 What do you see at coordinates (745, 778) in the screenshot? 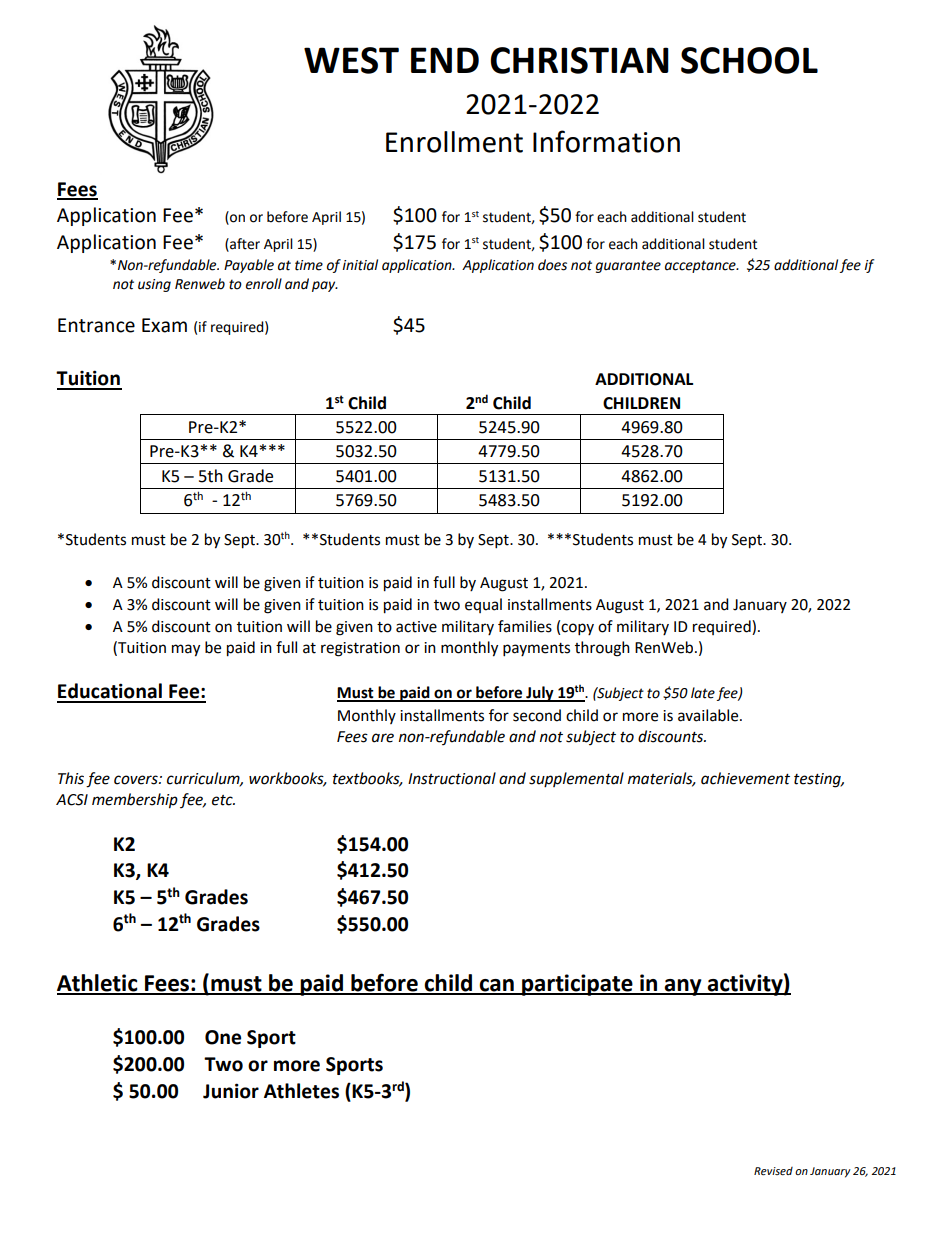
I see `achievement` at bounding box center [745, 778].
